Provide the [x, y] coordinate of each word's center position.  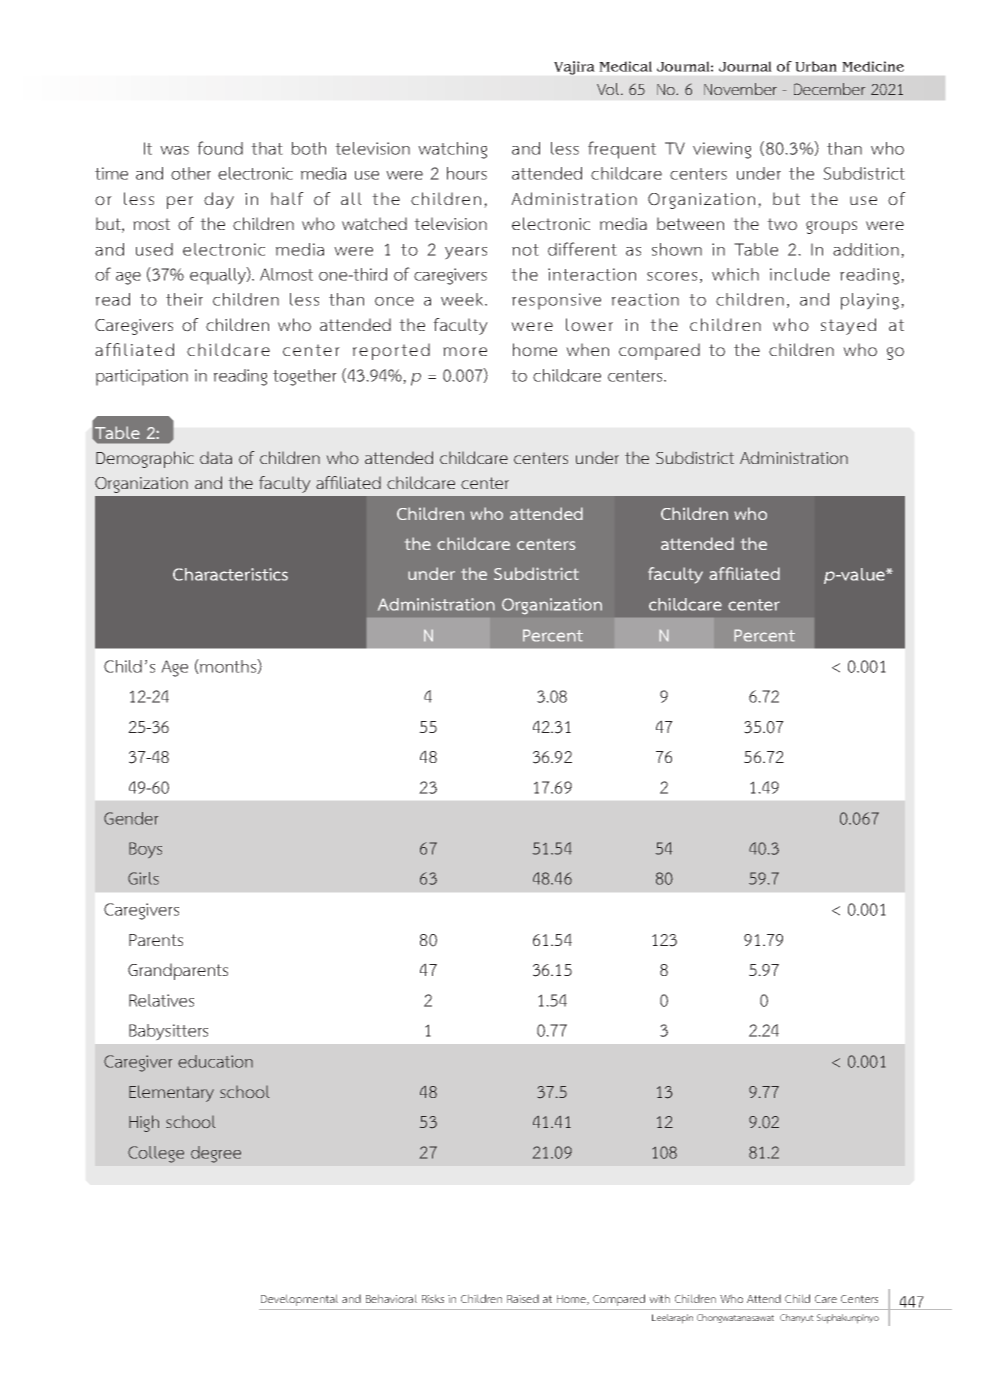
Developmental [299, 1300]
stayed [848, 326]
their [184, 299]
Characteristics [230, 574]
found [220, 148]
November [740, 89]
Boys [145, 850]
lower [589, 325]
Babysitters [168, 1032]
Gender [131, 818]
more [465, 352]
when [587, 349]
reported [391, 351]
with [659, 1298]
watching [452, 150]
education [215, 1061]
